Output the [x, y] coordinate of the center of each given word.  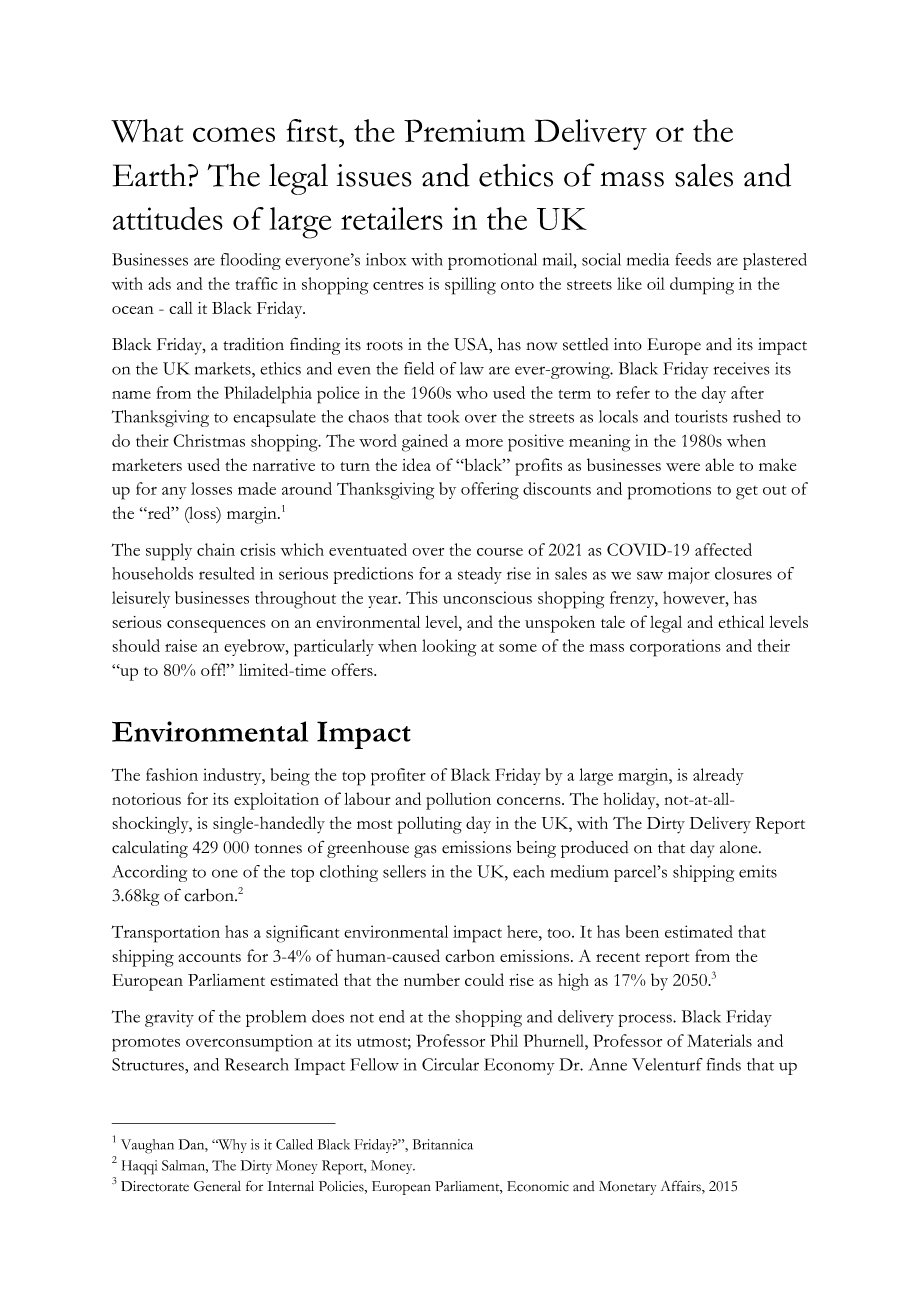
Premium [464, 130]
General [217, 1186]
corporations [675, 648]
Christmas [209, 440]
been [642, 931]
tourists [701, 416]
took [443, 416]
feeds [693, 259]
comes [234, 134]
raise [181, 645]
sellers [404, 871]
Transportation [165, 934]
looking [449, 648]
